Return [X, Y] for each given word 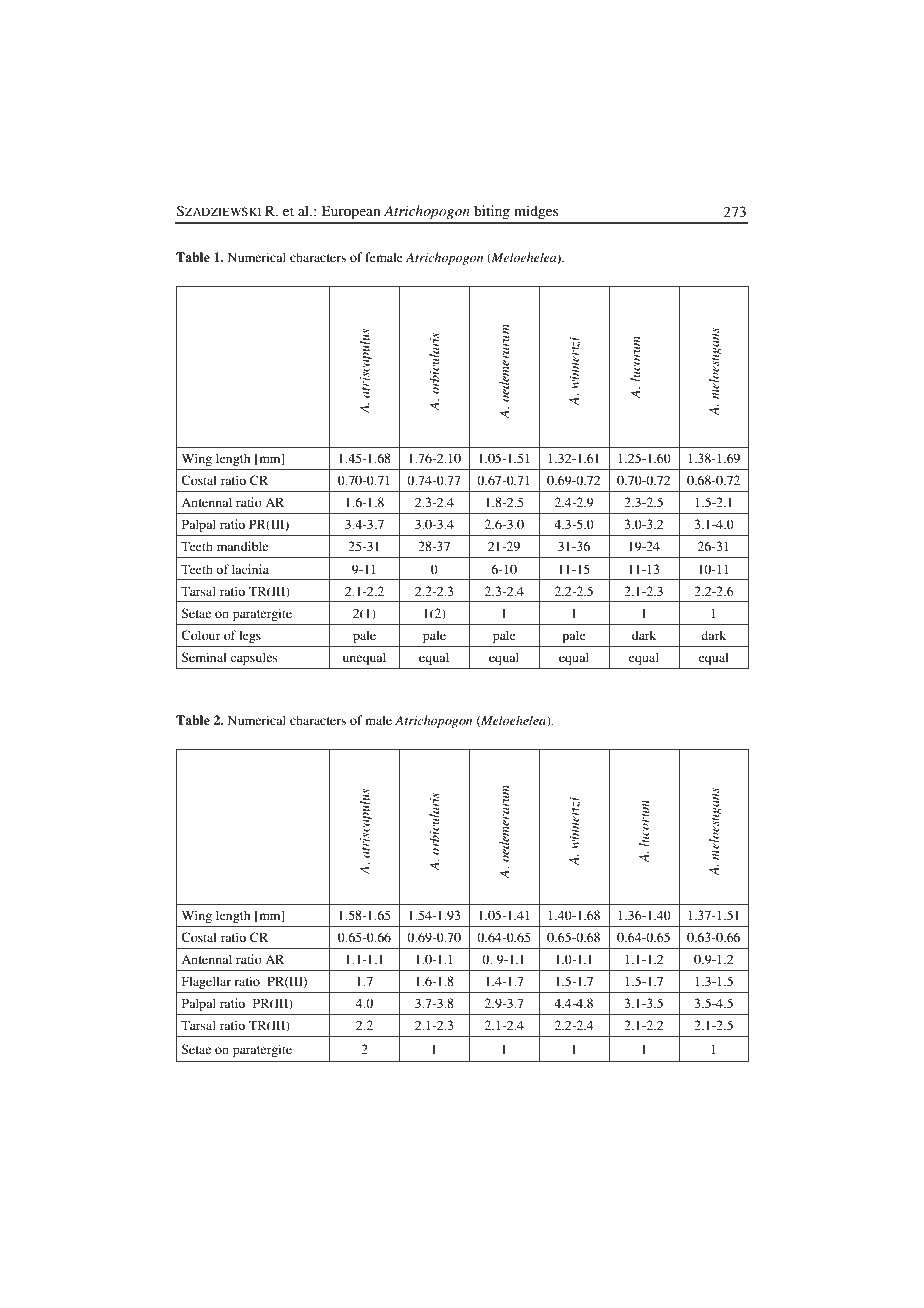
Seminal [204, 657]
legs [250, 636]
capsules [254, 658]
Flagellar [206, 982]
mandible [242, 546]
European [351, 212]
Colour [201, 635]
